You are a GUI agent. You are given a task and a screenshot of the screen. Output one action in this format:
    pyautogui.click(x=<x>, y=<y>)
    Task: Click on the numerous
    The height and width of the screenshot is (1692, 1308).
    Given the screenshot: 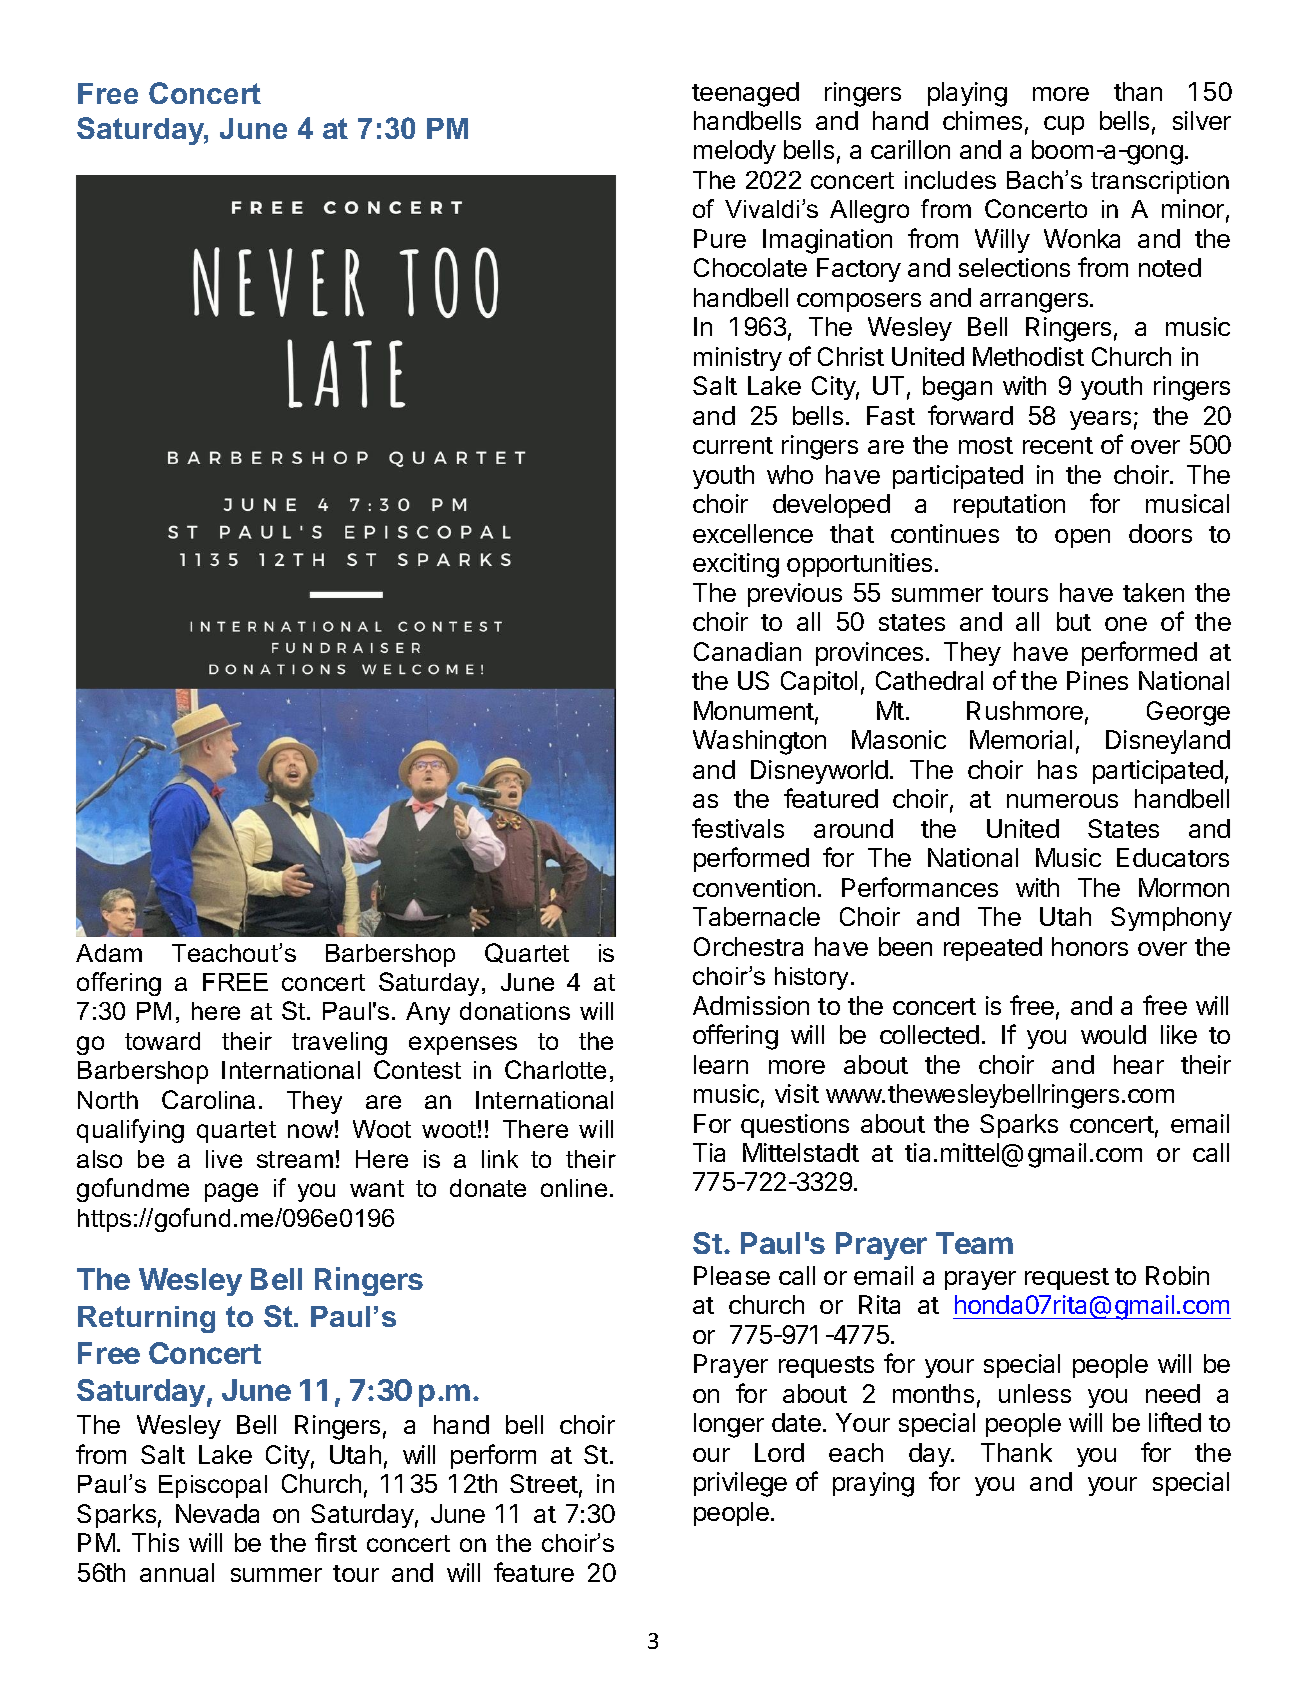 What is the action you would take?
    pyautogui.click(x=1062, y=801)
